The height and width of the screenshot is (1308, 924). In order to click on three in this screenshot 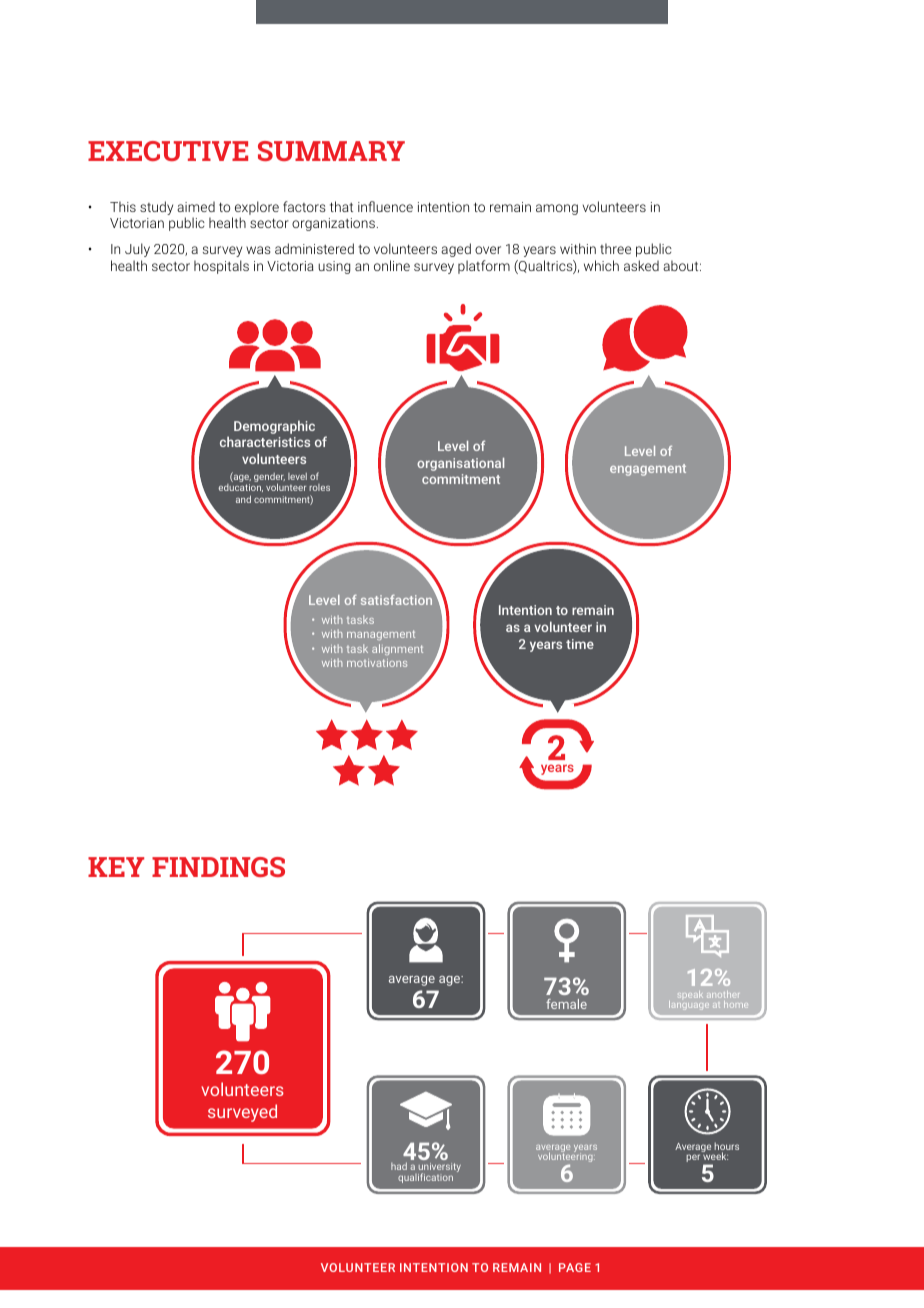, I will do `click(615, 248)`.
